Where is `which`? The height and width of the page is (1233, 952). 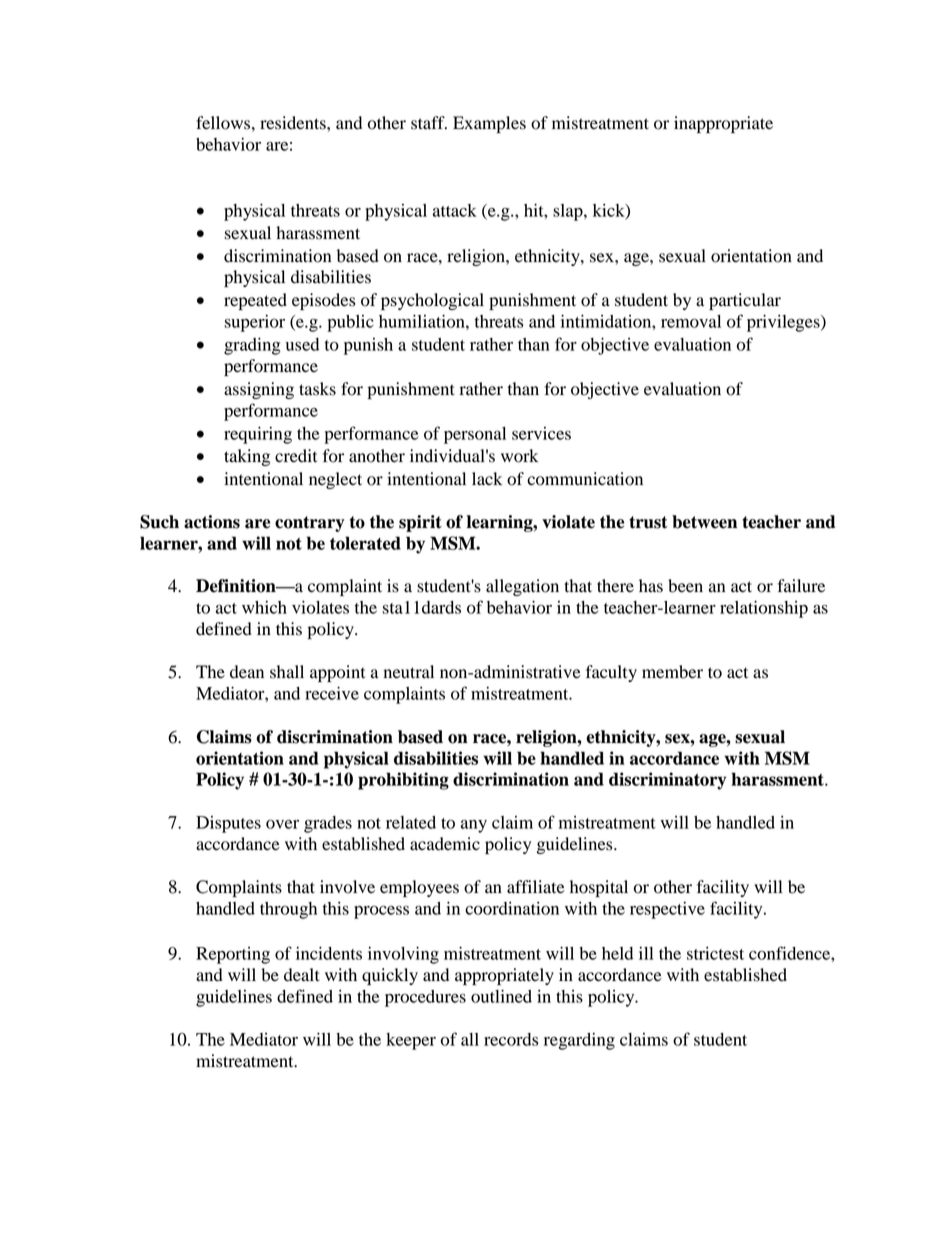
which is located at coordinates (264, 607).
